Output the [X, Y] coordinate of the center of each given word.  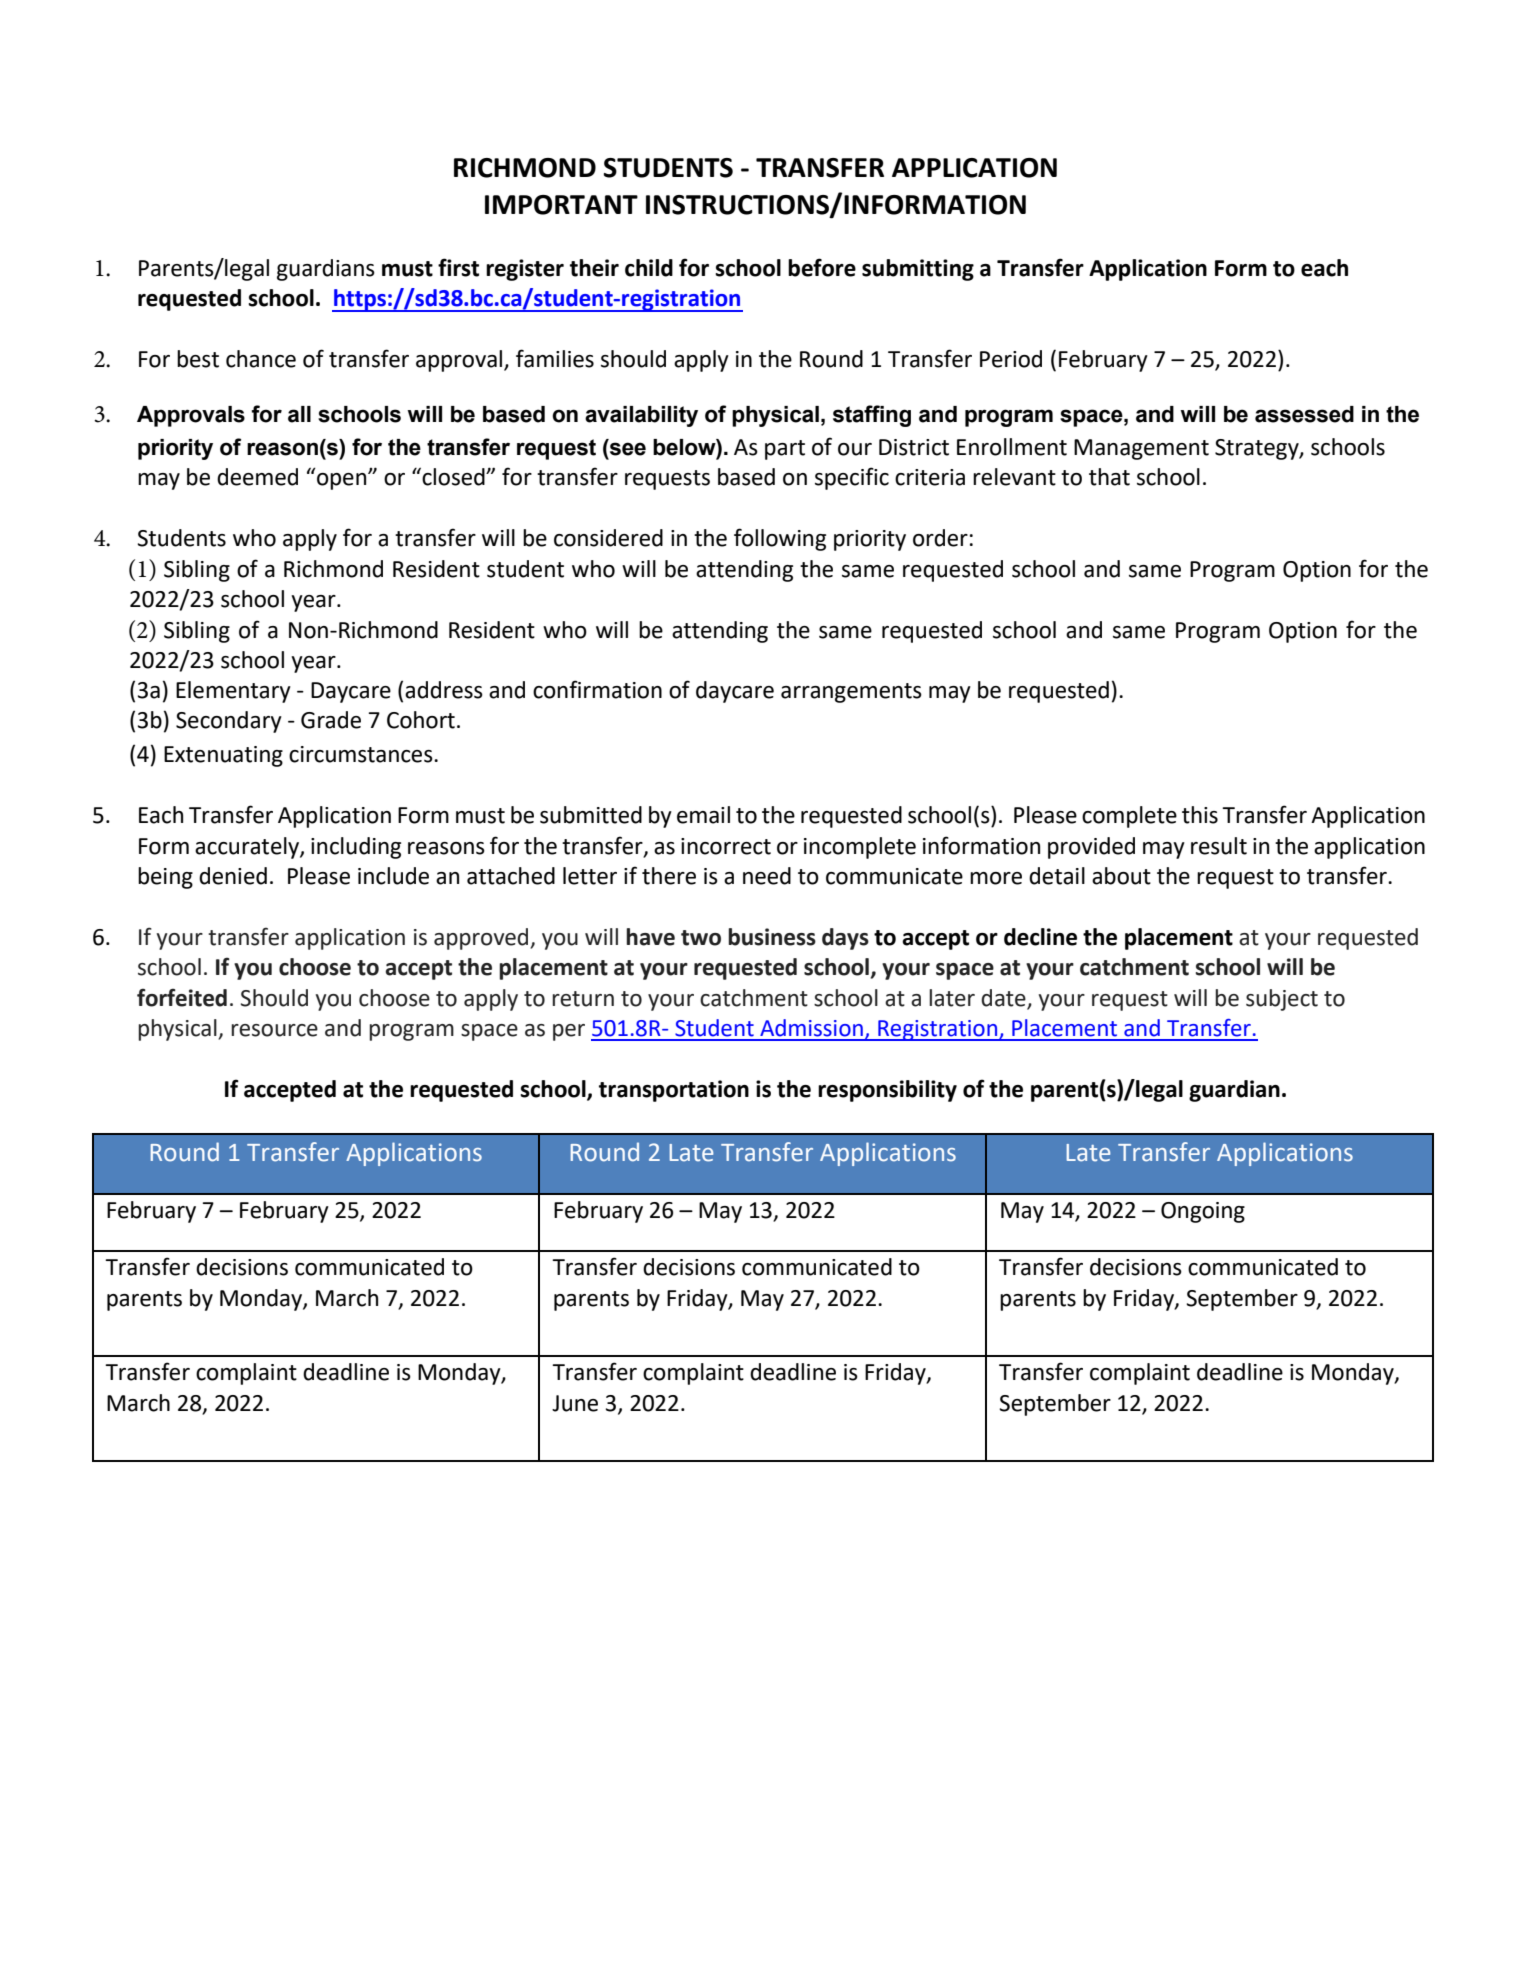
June [575, 1403]
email [703, 815]
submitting [918, 270]
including [356, 848]
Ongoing [1203, 1212]
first [458, 267]
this [1200, 815]
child [649, 268]
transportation [674, 1091]
